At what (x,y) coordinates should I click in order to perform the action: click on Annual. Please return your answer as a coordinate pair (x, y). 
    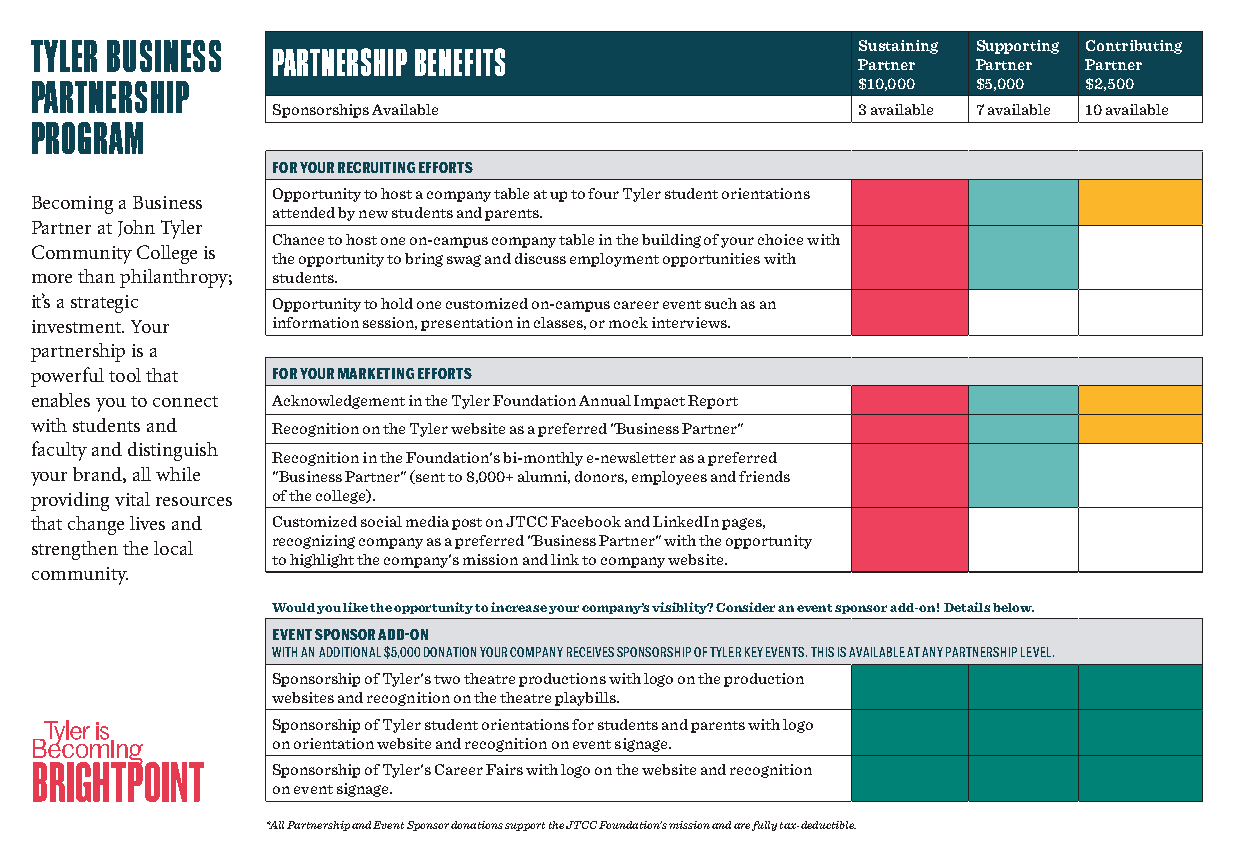
    Looking at the image, I should click on (605, 400).
